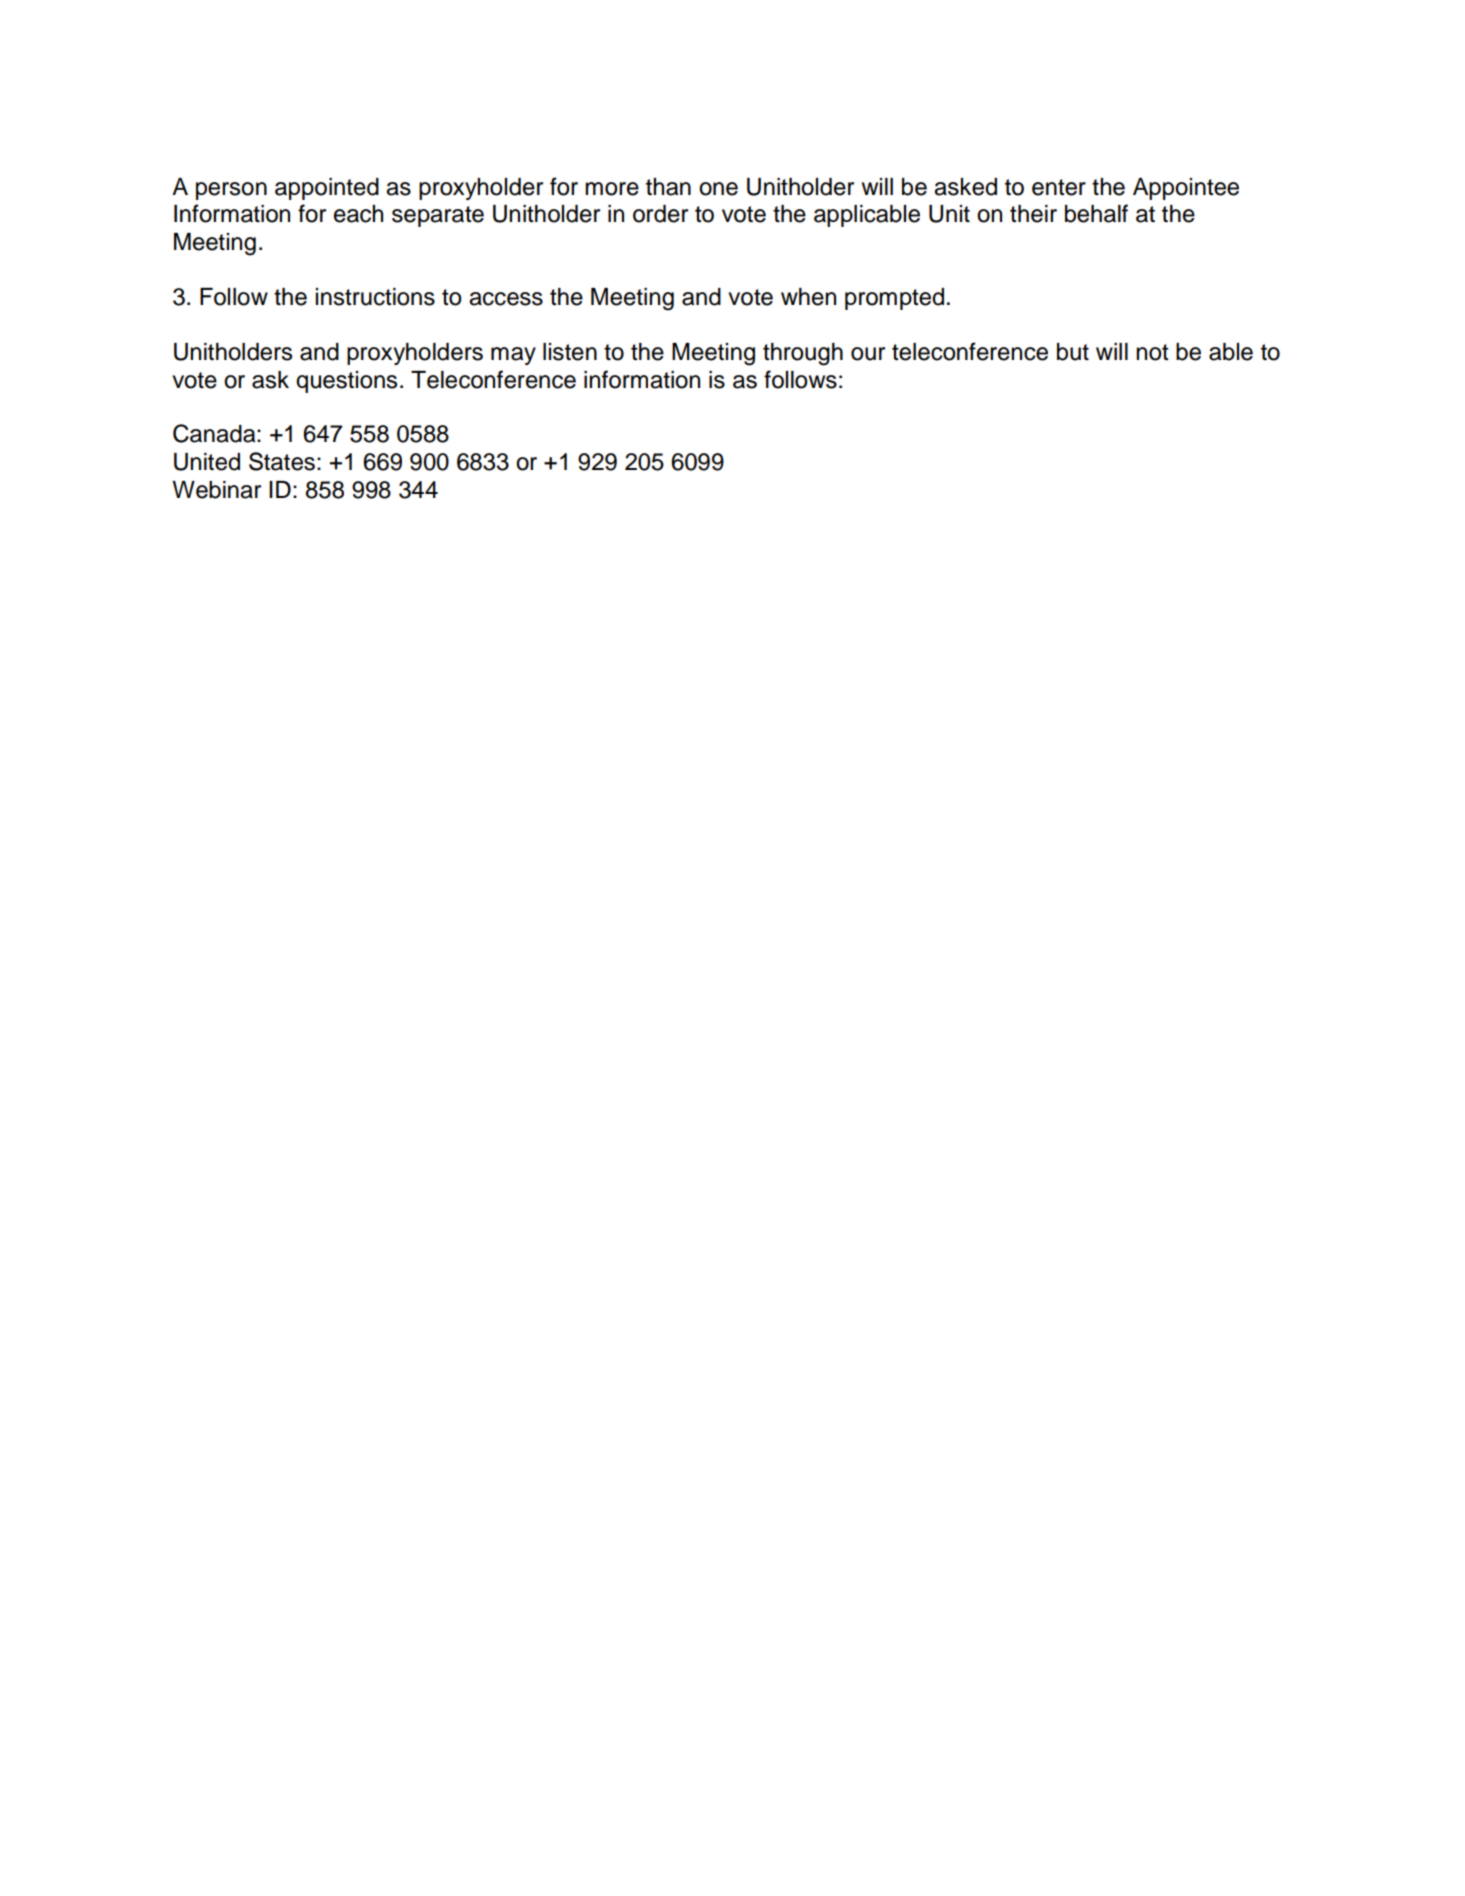 The width and height of the page is (1465, 1896). What do you see at coordinates (803, 354) in the page?
I see `through` at bounding box center [803, 354].
